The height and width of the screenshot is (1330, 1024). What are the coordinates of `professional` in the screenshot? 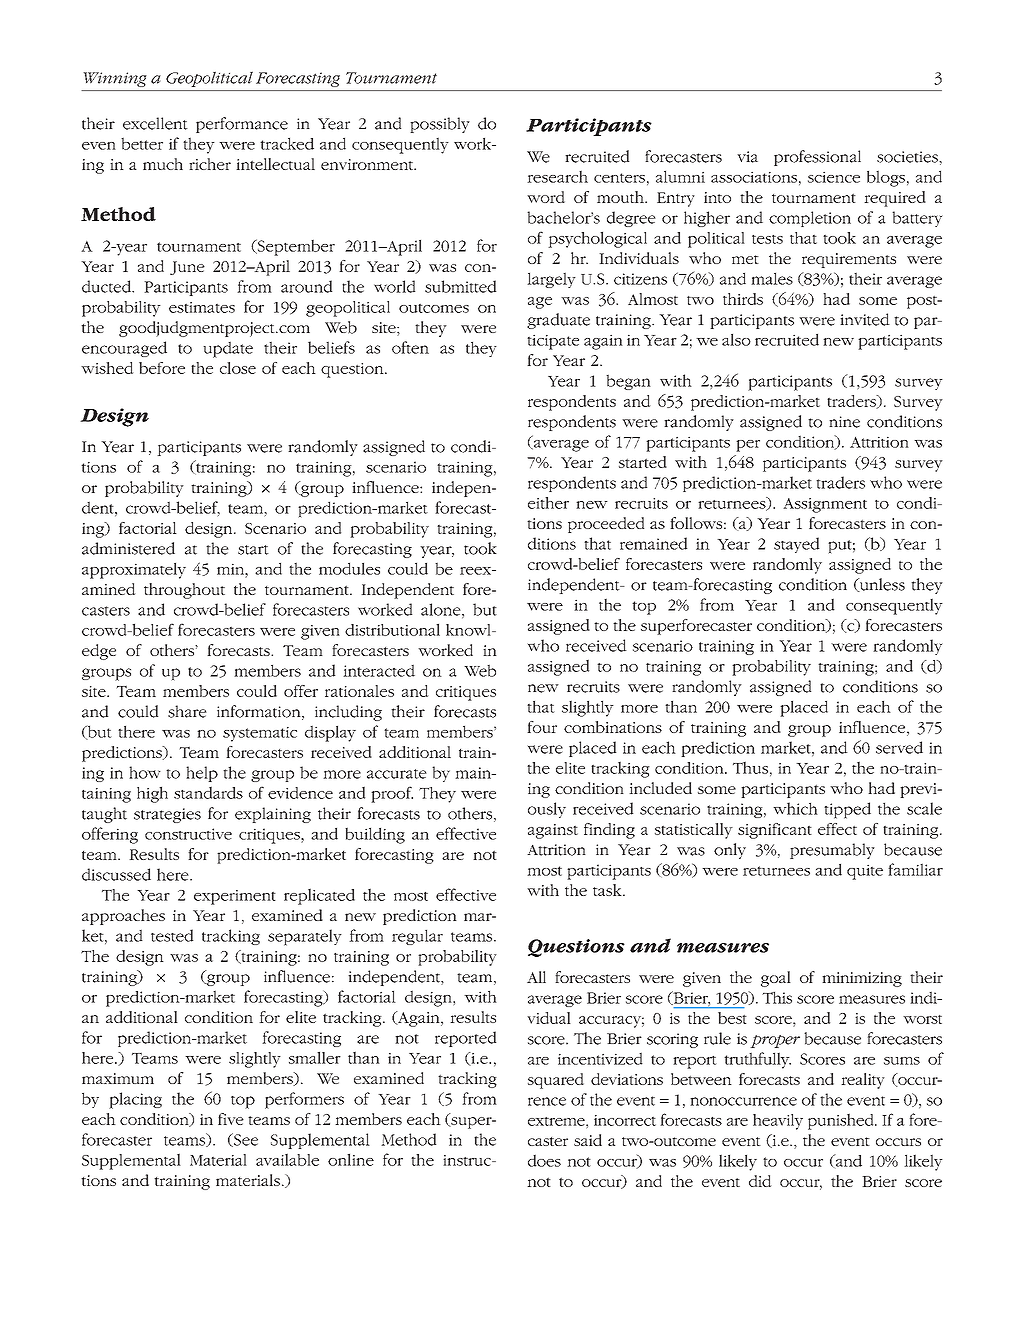 It's located at (817, 158).
